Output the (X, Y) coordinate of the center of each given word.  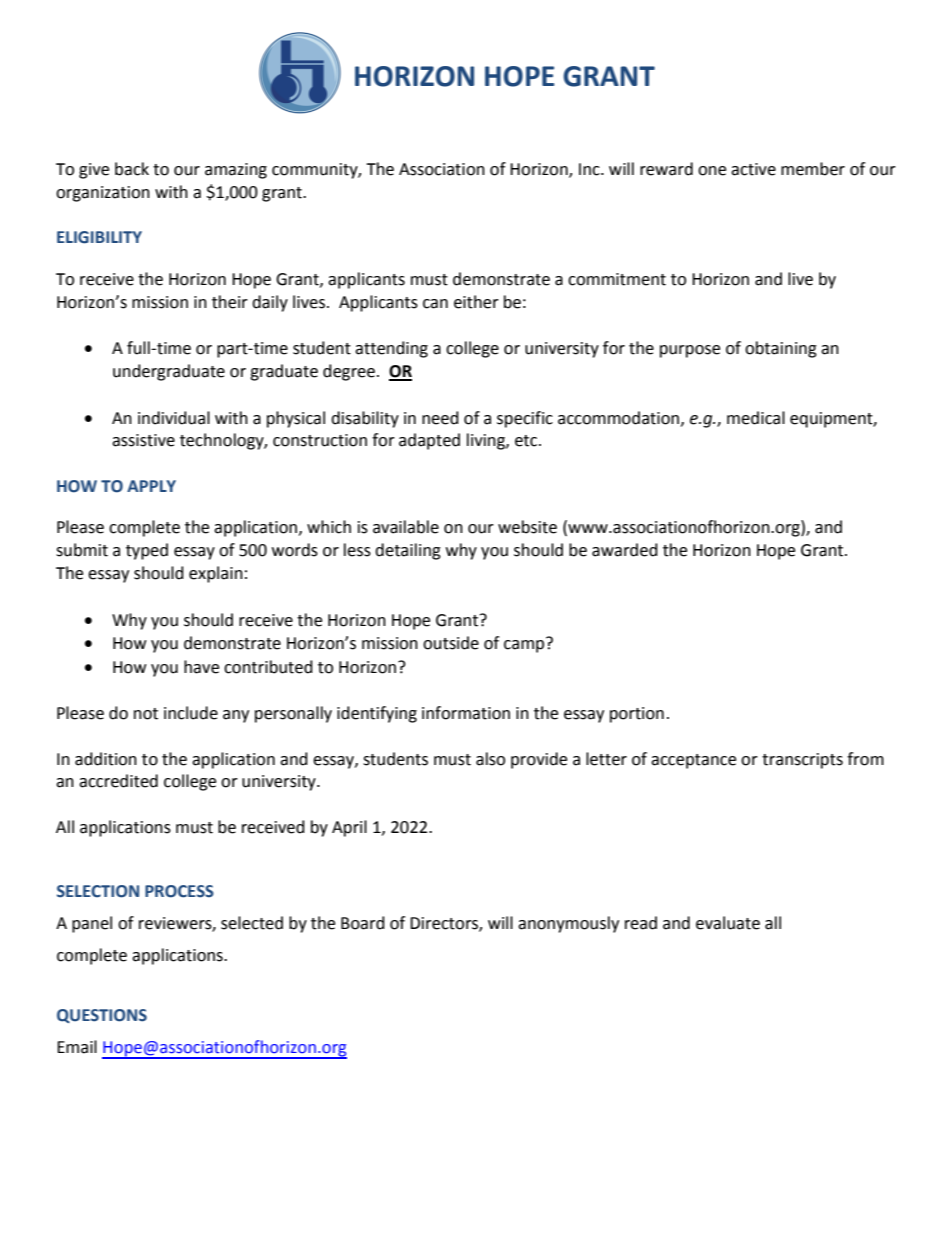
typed (147, 551)
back (132, 169)
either (476, 302)
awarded (625, 550)
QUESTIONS (102, 1016)
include (191, 713)
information (466, 713)
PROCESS (179, 891)
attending (391, 349)
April (349, 828)
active (753, 169)
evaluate (728, 923)
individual (174, 418)
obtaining (781, 349)
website (527, 527)
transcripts (802, 761)
